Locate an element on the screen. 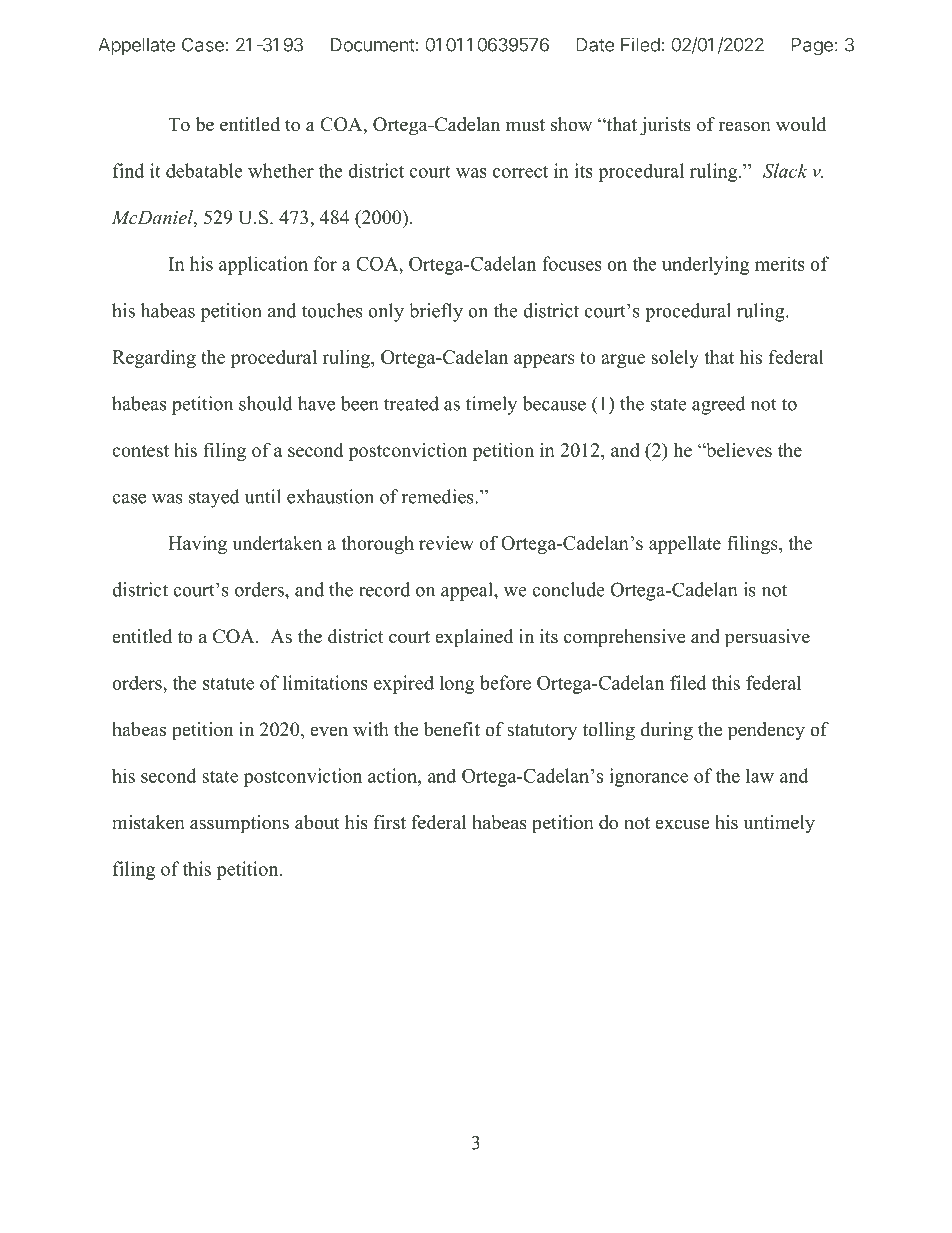 The height and width of the screenshot is (1233, 952). briefly is located at coordinates (436, 312).
